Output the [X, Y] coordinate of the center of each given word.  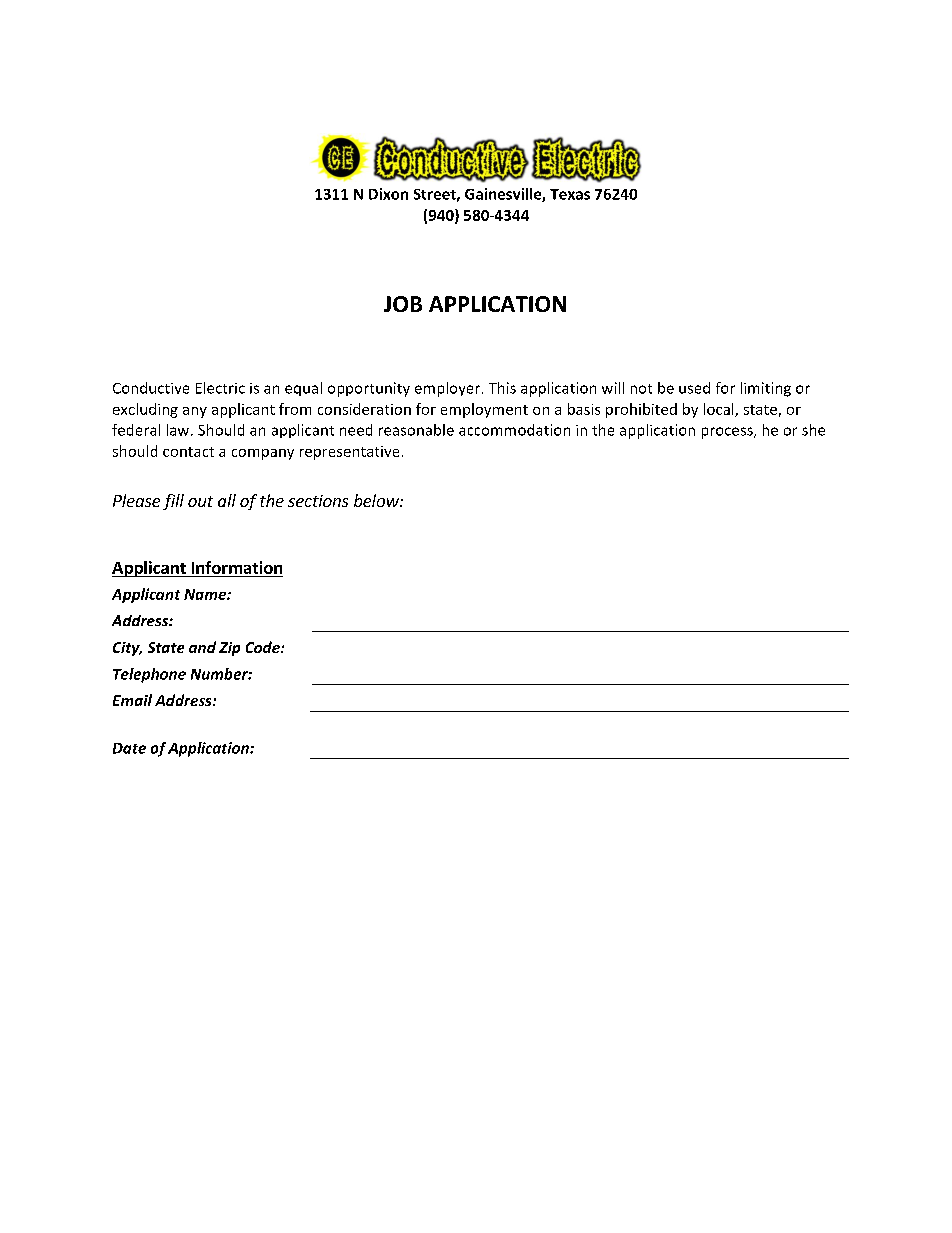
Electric [220, 388]
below [377, 500]
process [728, 433]
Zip [229, 649]
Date [129, 748]
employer [449, 389]
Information [237, 567]
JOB [403, 304]
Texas [570, 194]
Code [264, 647]
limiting [766, 389]
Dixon [388, 194]
